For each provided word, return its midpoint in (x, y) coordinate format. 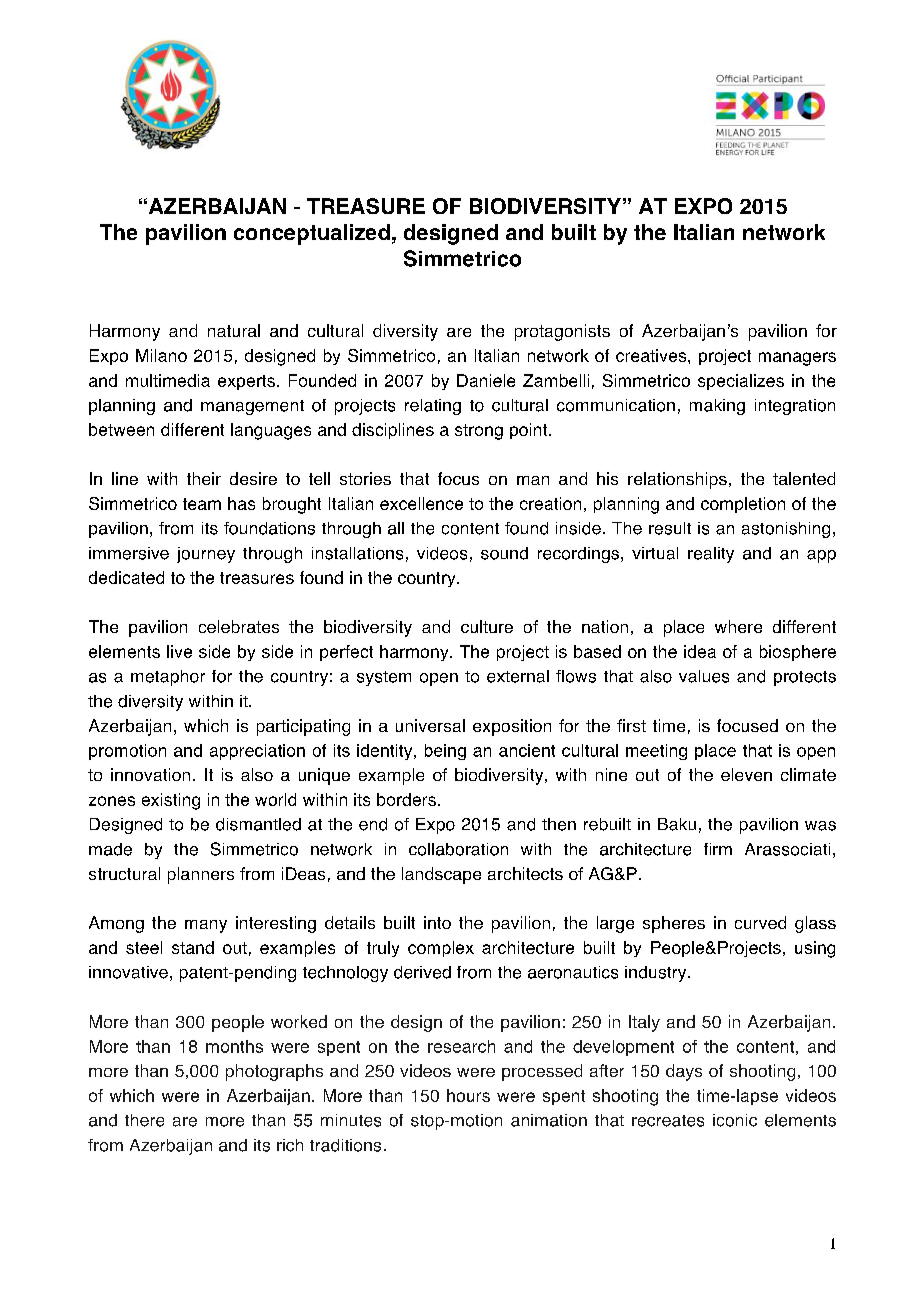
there (144, 1120)
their (204, 478)
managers (797, 359)
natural (234, 330)
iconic (735, 1120)
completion (743, 505)
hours (468, 1095)
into (437, 922)
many (206, 926)
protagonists (562, 332)
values (704, 676)
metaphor (168, 678)
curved (760, 922)
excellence (421, 503)
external (518, 676)
